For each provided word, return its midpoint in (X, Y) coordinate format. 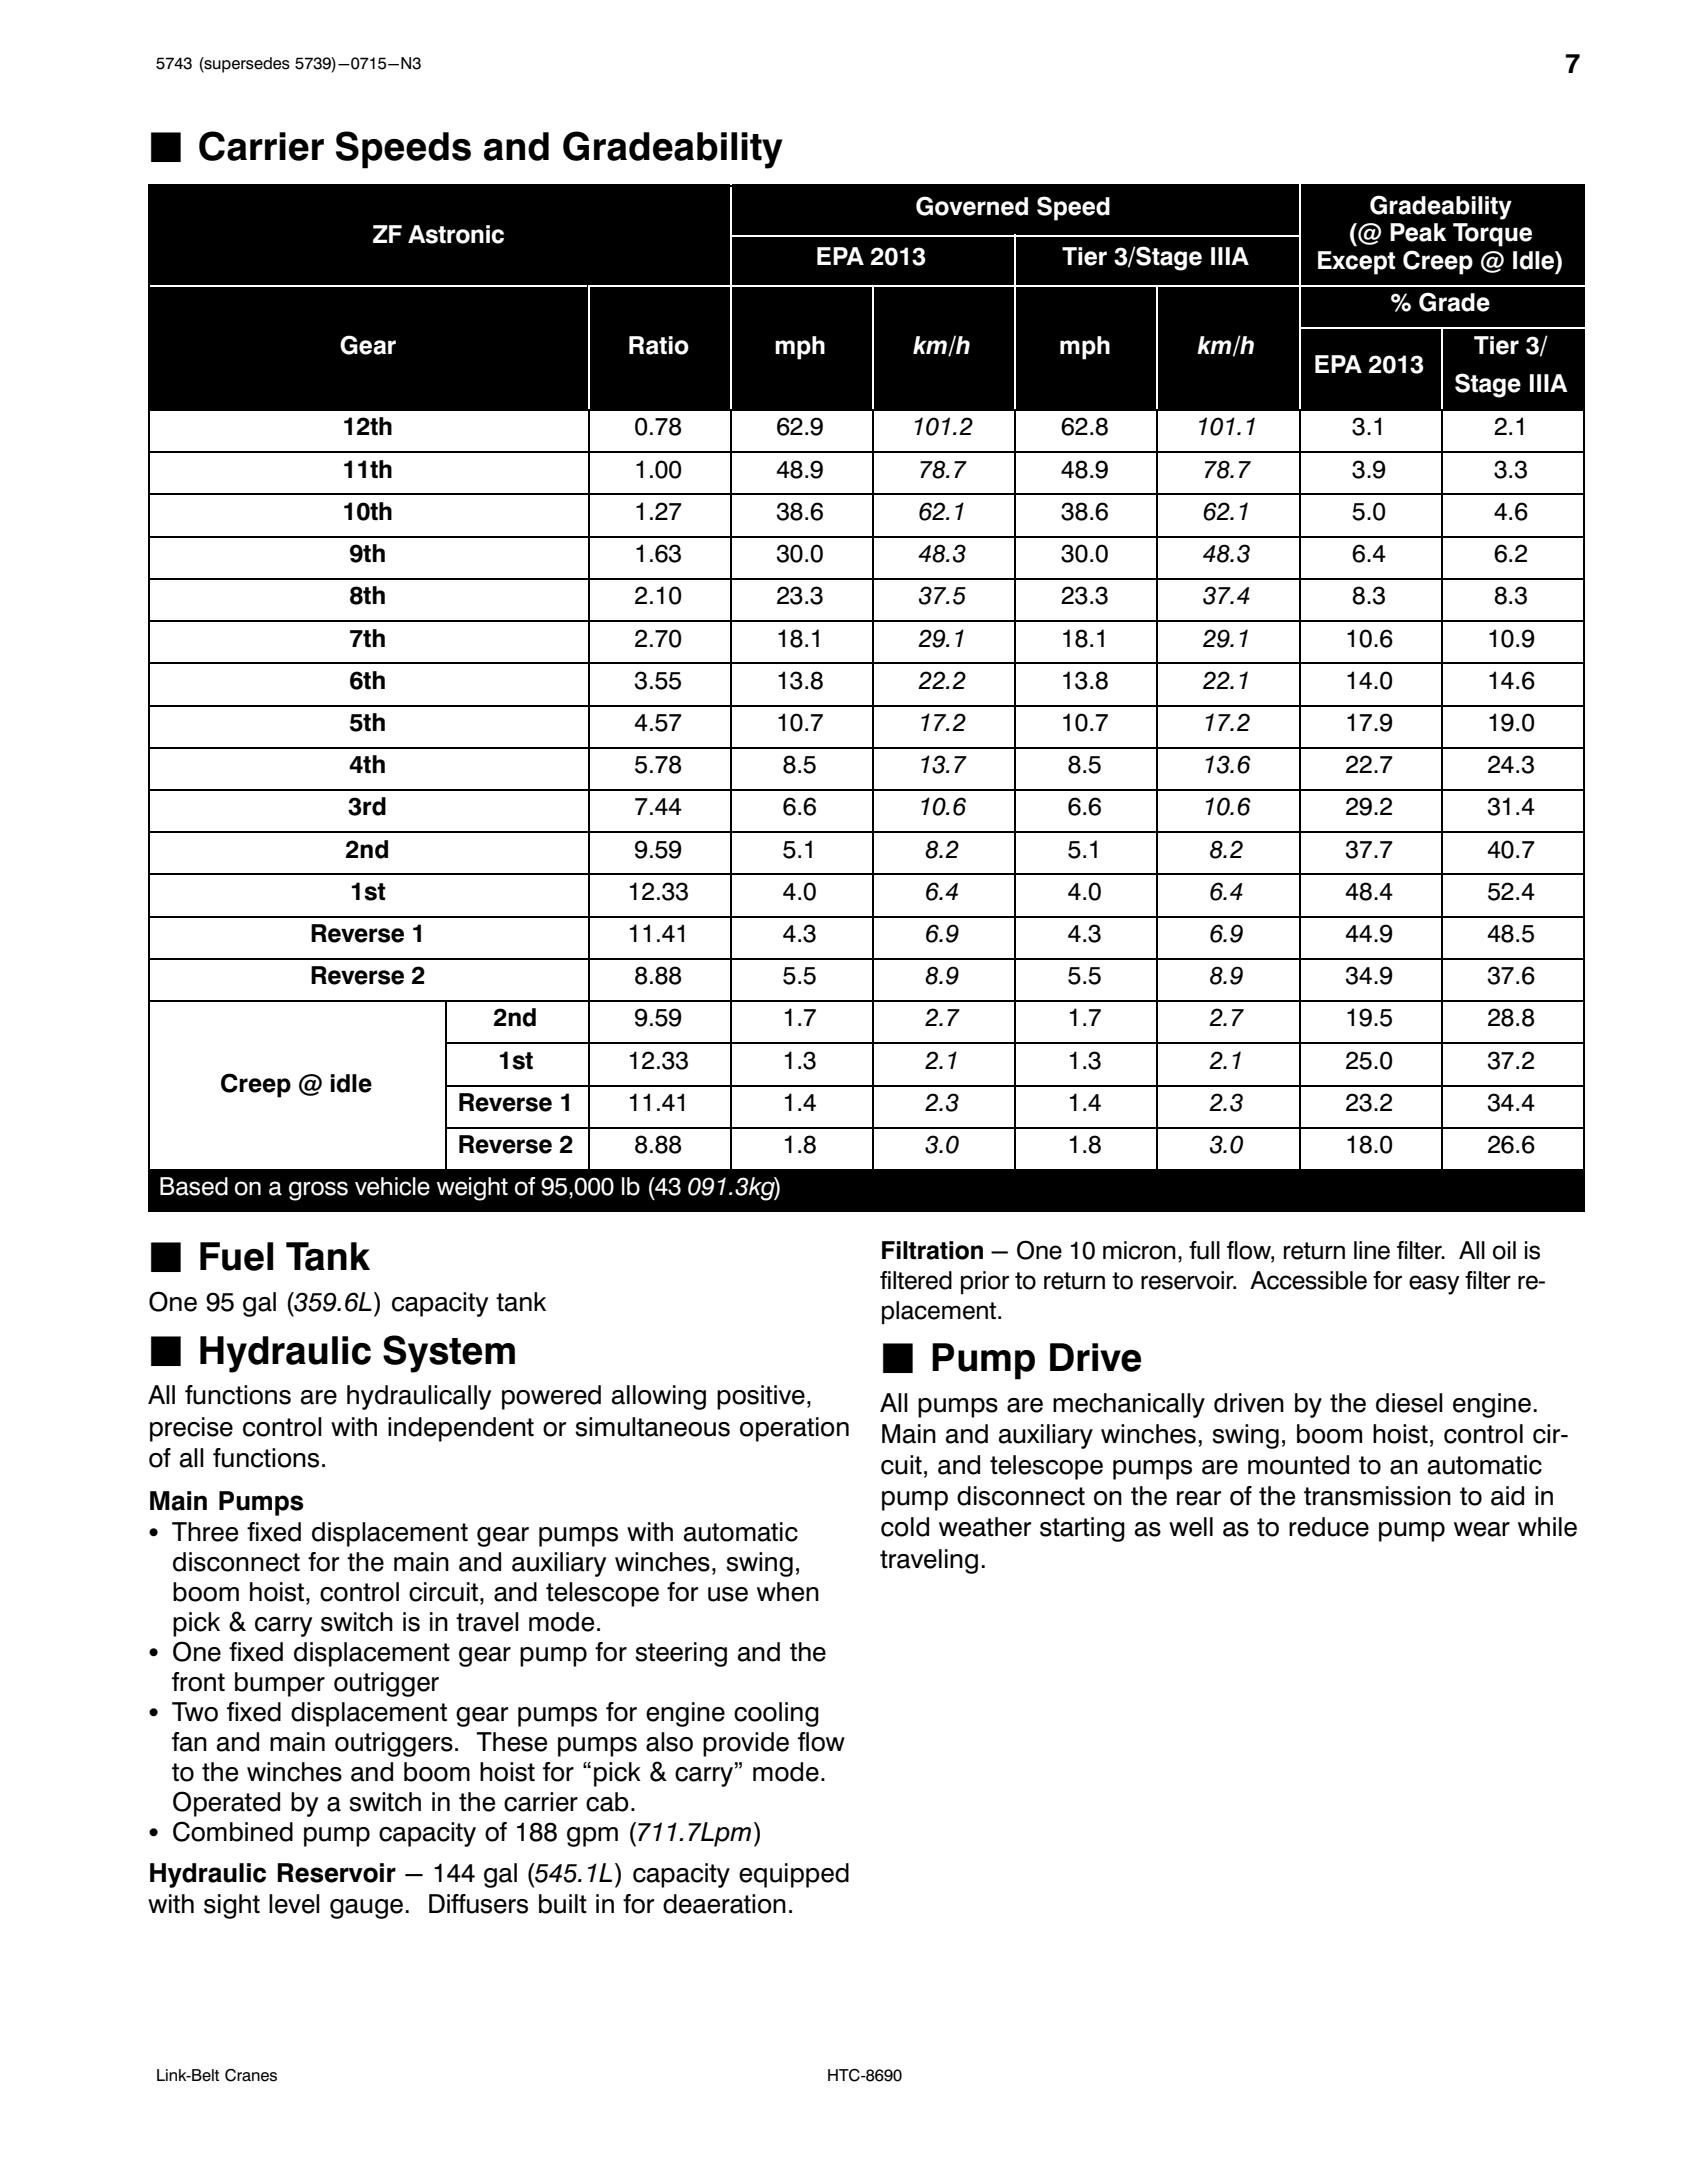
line (1372, 1250)
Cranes (251, 2075)
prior (985, 1282)
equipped (794, 1875)
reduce (1329, 1527)
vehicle (392, 1186)
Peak (1418, 232)
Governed (972, 206)
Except (1356, 263)
